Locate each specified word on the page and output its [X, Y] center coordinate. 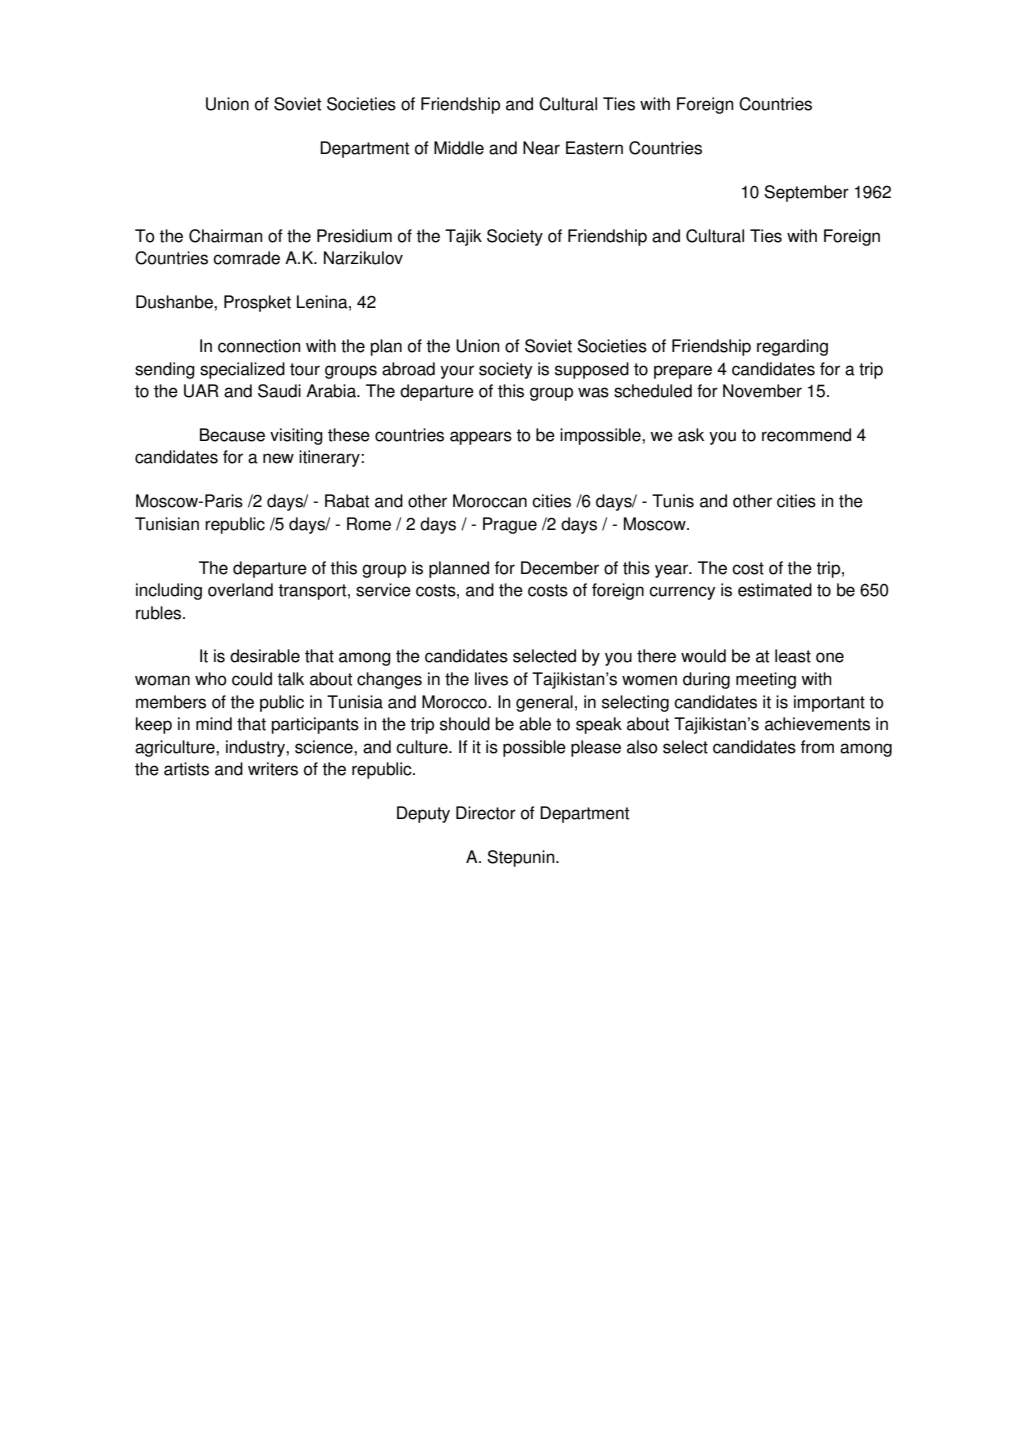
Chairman [226, 236]
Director [486, 813]
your [457, 372]
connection [259, 346]
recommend [806, 435]
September [806, 193]
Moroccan [490, 501]
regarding [792, 347]
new [278, 458]
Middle [459, 148]
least [793, 656]
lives [491, 679]
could [252, 679]
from [817, 747]
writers [273, 769]
